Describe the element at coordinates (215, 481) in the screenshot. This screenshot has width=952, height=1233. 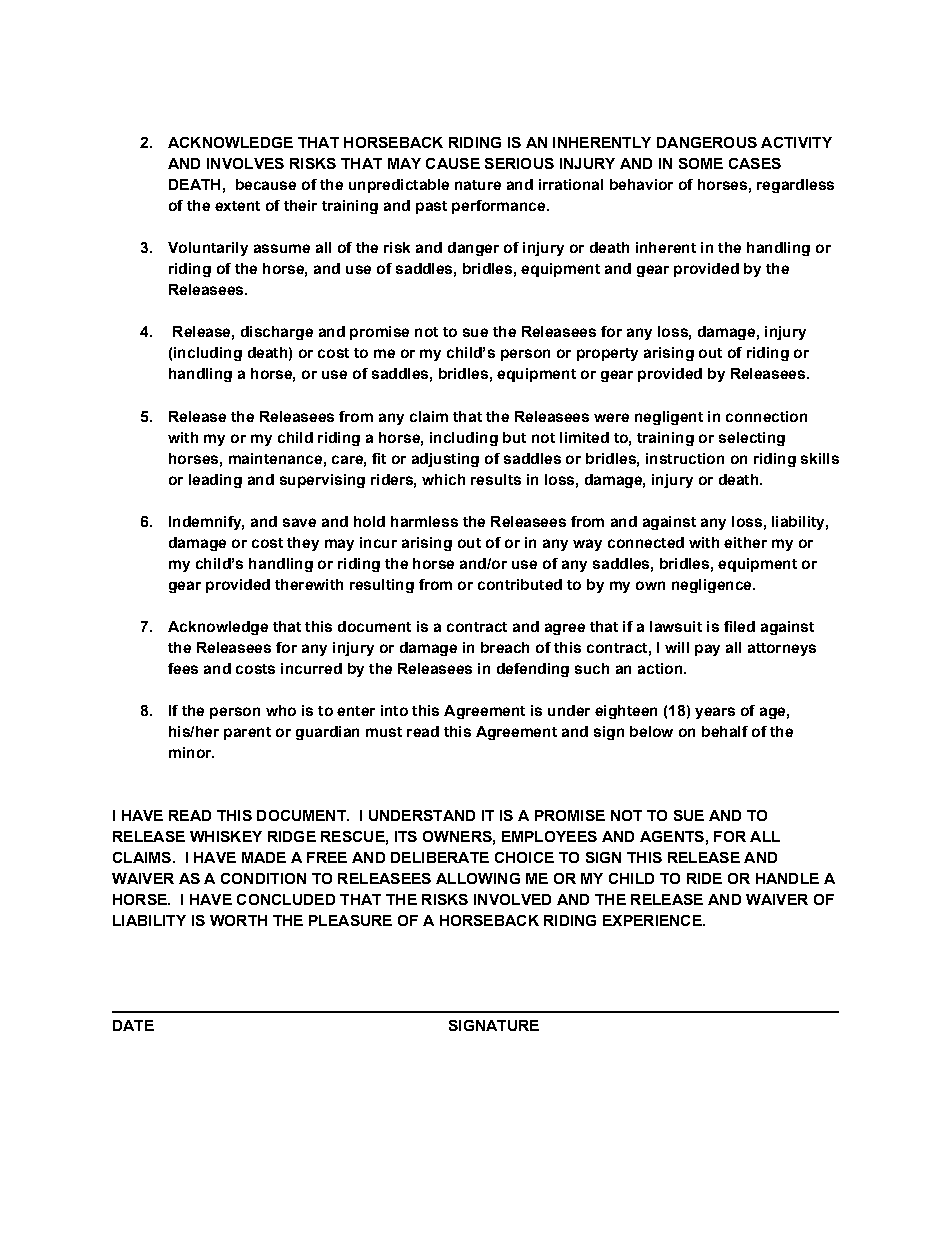
I see `leading` at that location.
